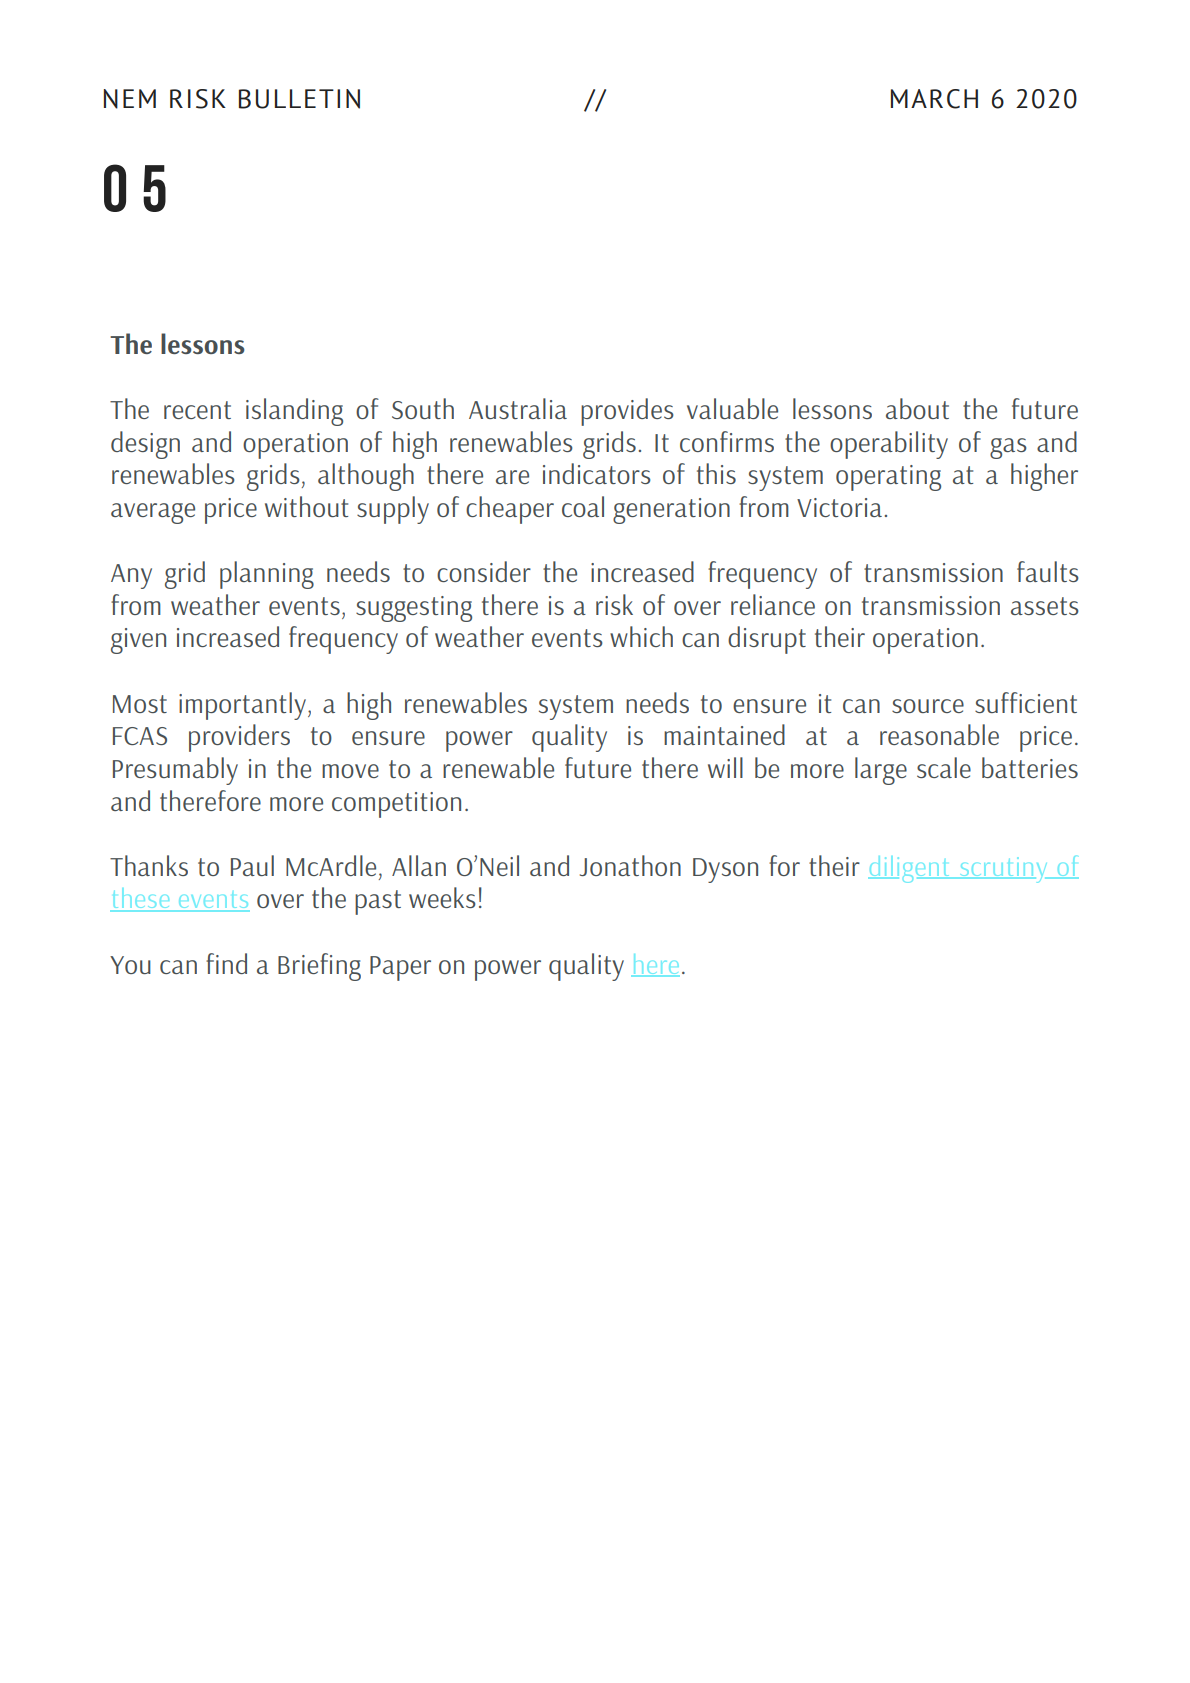 The height and width of the screenshot is (1683, 1190). What do you see at coordinates (244, 706) in the screenshot?
I see `importantly` at bounding box center [244, 706].
